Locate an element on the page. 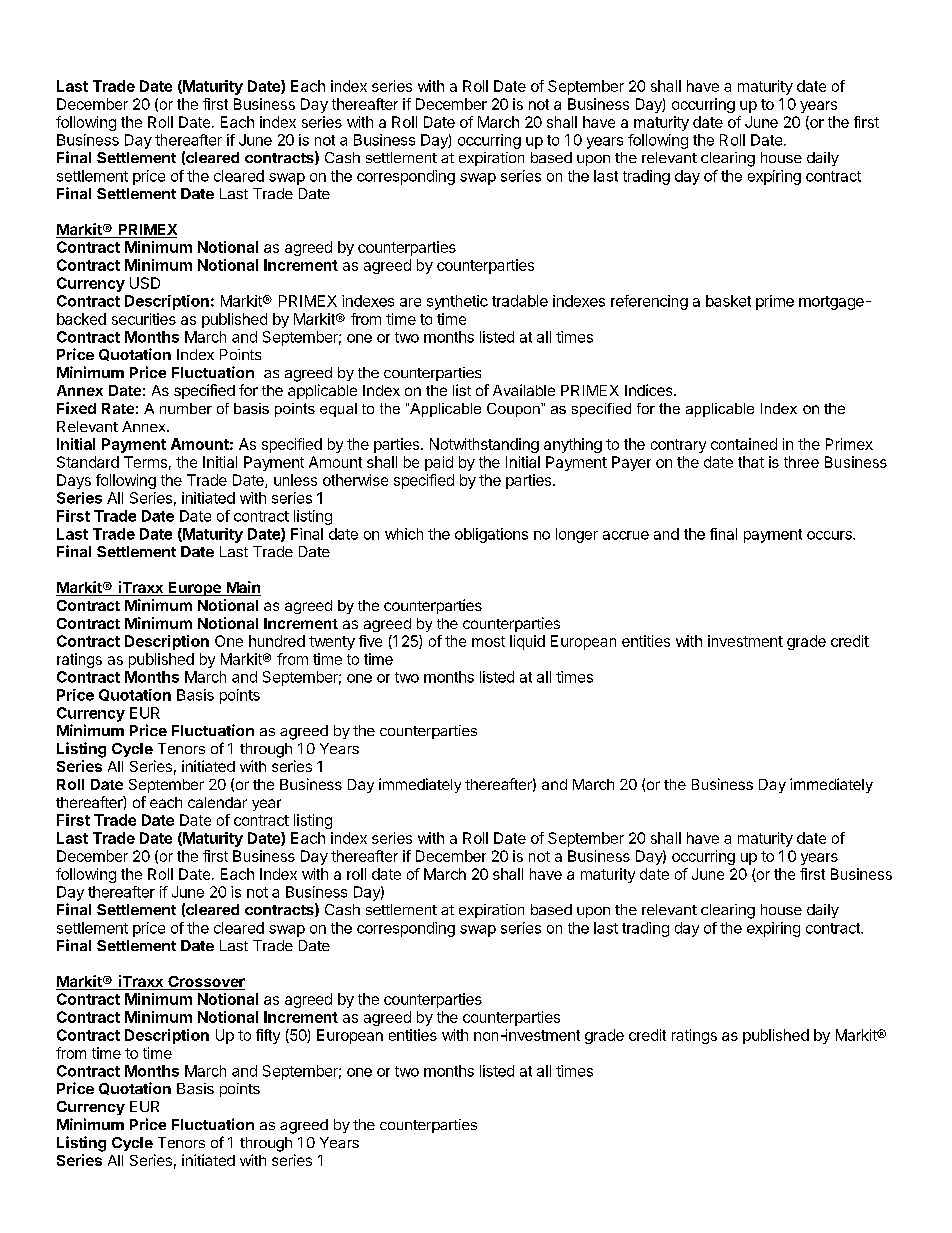  liquid is located at coordinates (527, 642).
